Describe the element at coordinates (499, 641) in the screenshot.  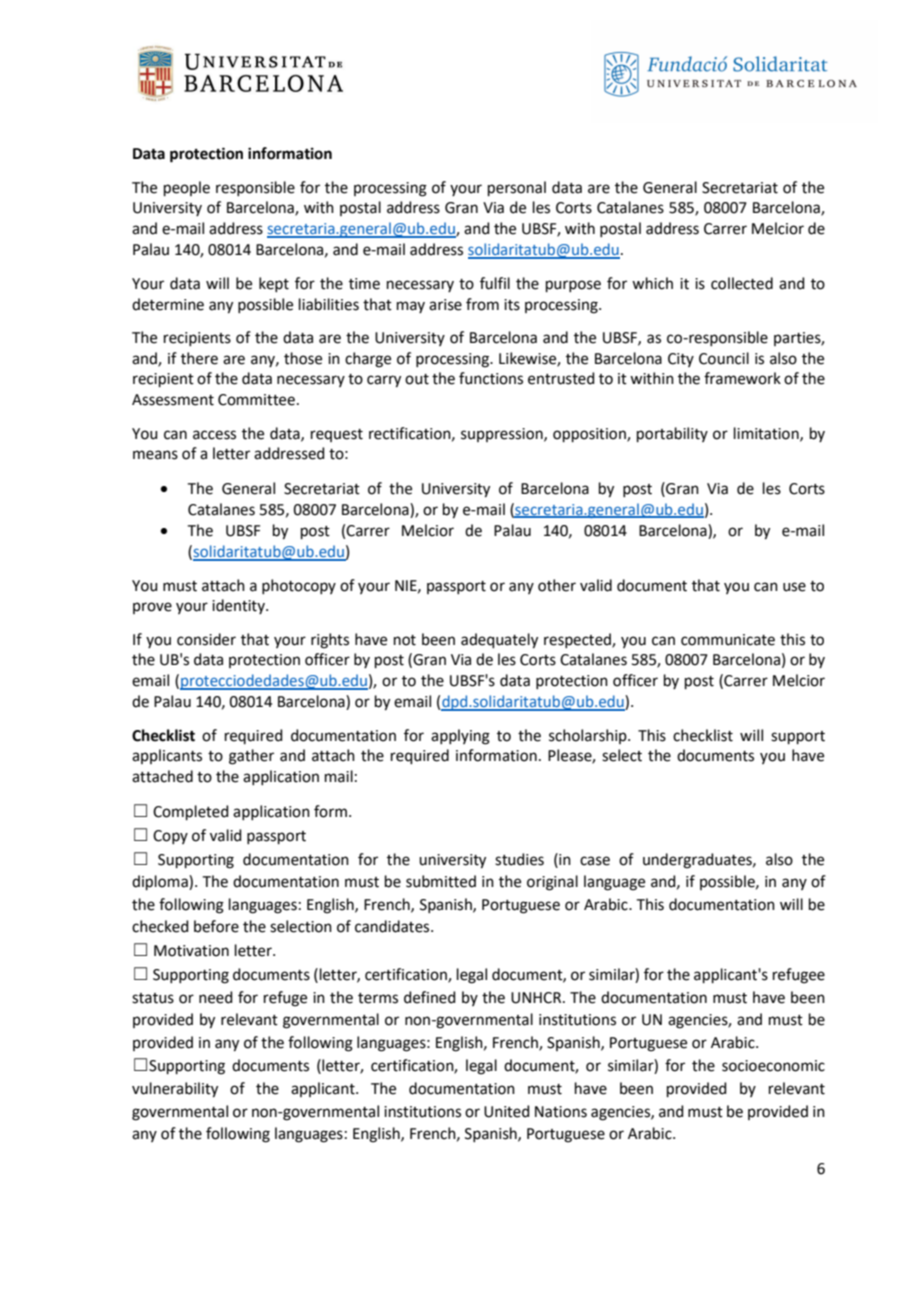
I see `adequately` at that location.
